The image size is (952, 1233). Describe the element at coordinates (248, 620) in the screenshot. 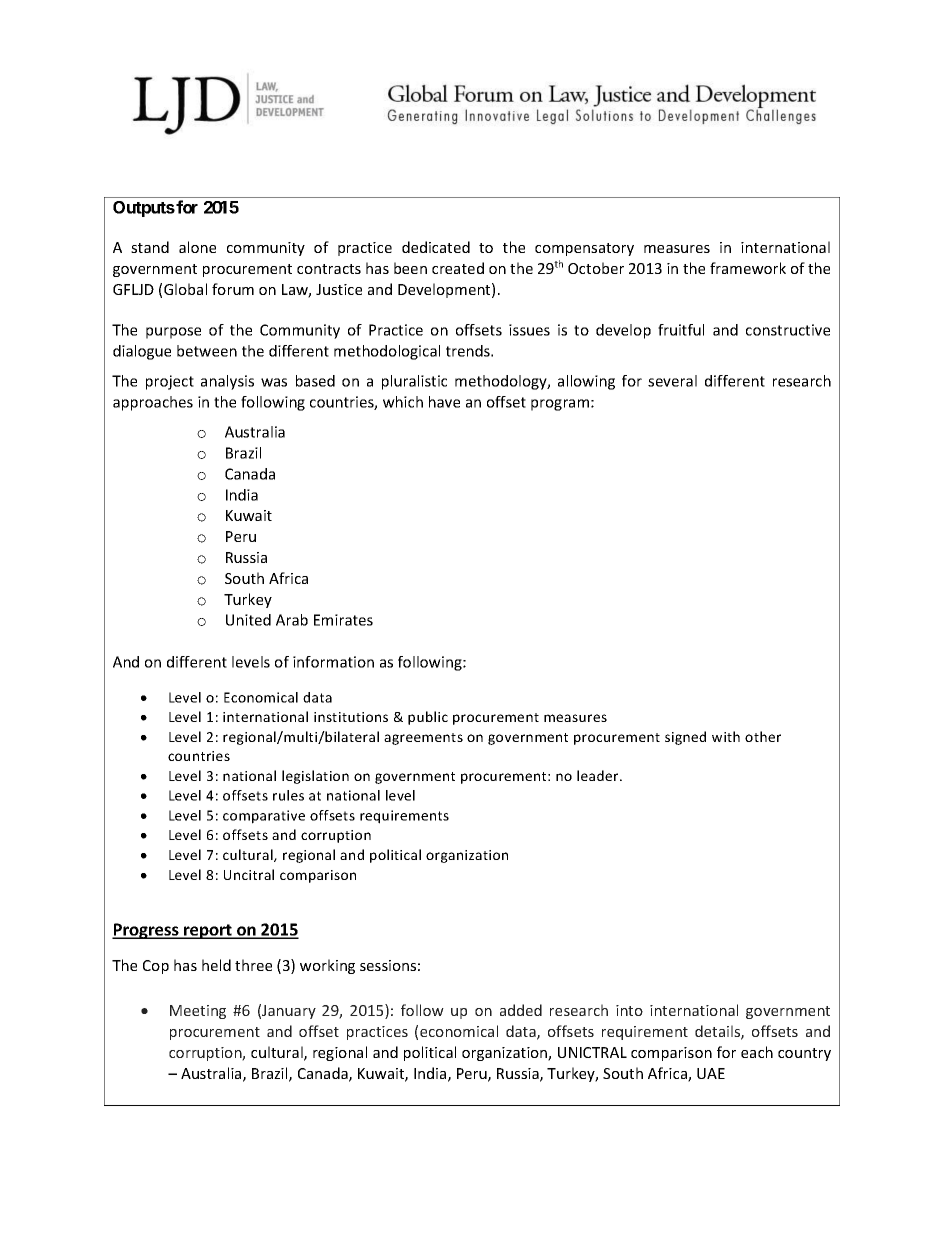

I see `United` at that location.
